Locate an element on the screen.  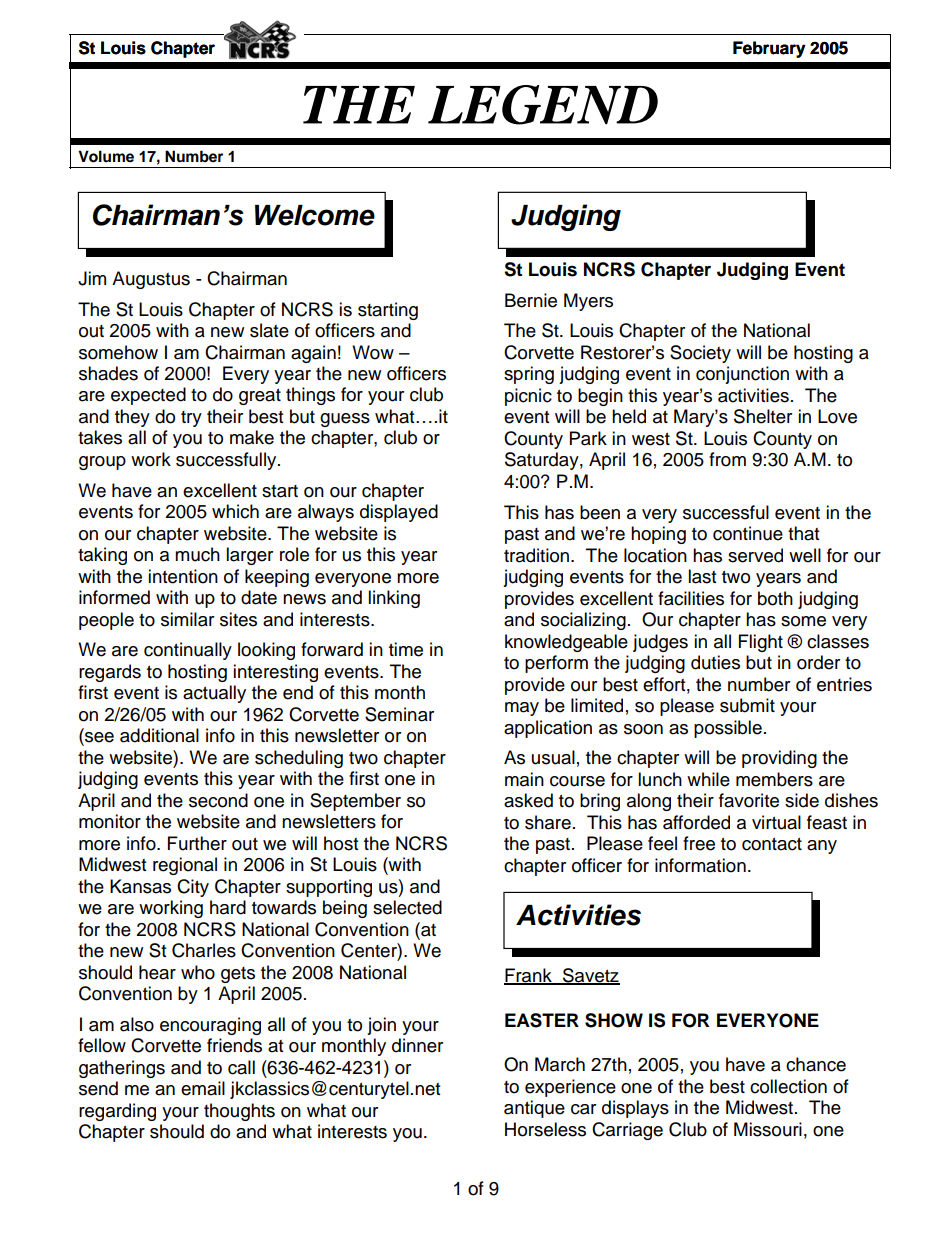
displayed is located at coordinates (399, 513).
